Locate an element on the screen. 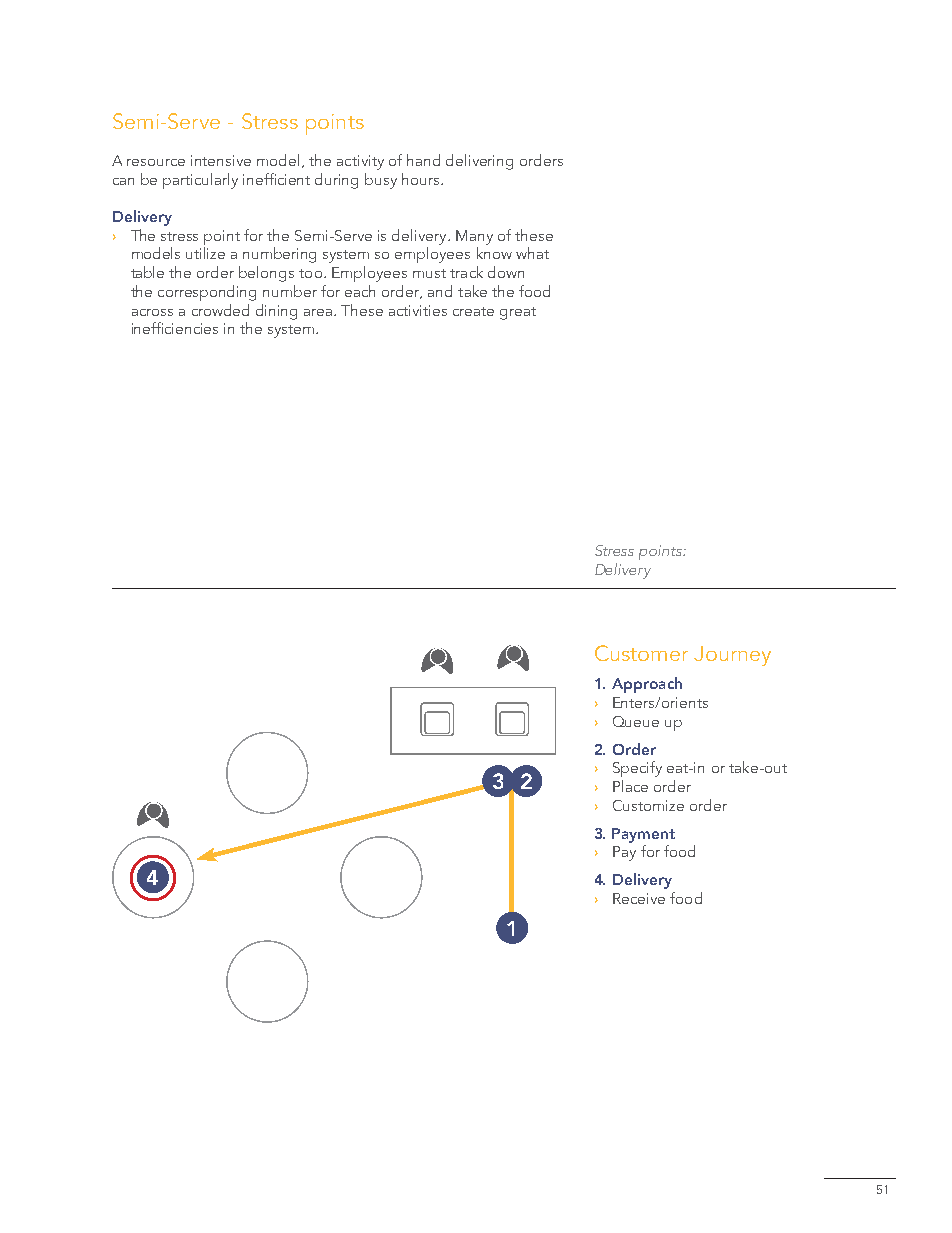 The height and width of the screenshot is (1233, 952). hours is located at coordinates (422, 179).
